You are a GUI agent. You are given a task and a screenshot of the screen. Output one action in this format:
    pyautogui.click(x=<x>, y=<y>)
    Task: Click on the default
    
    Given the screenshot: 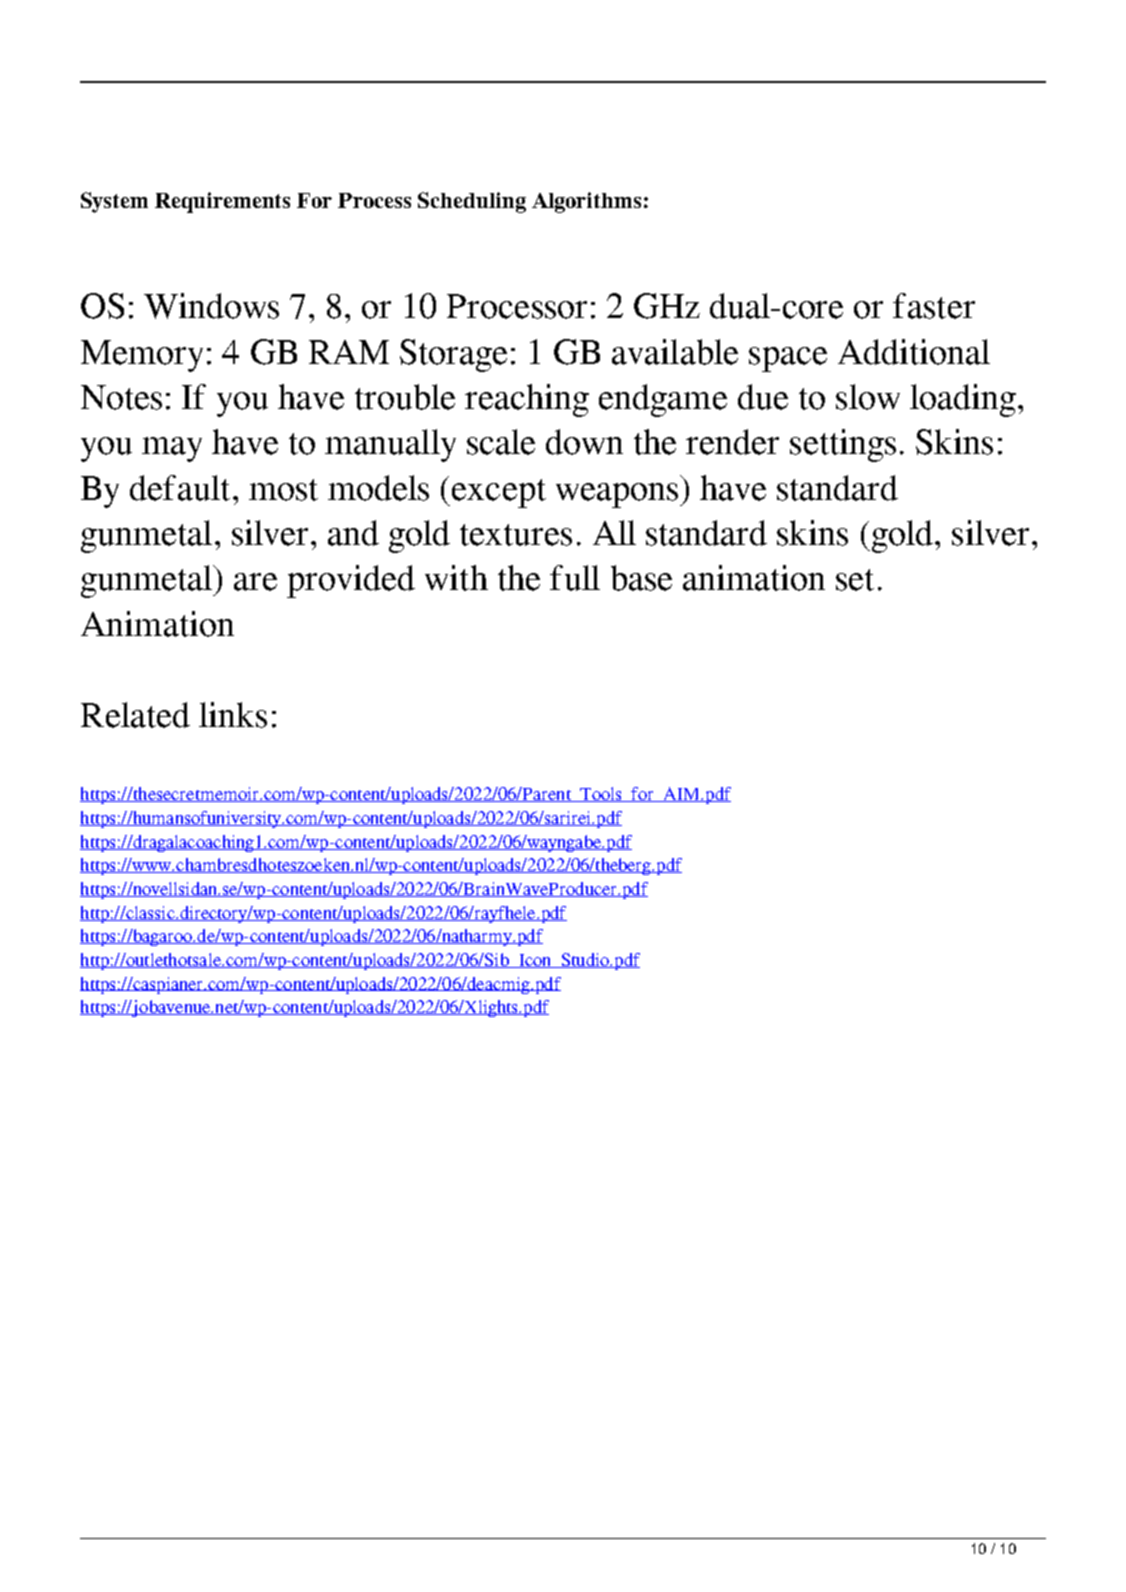 What is the action you would take?
    pyautogui.click(x=180, y=488)
